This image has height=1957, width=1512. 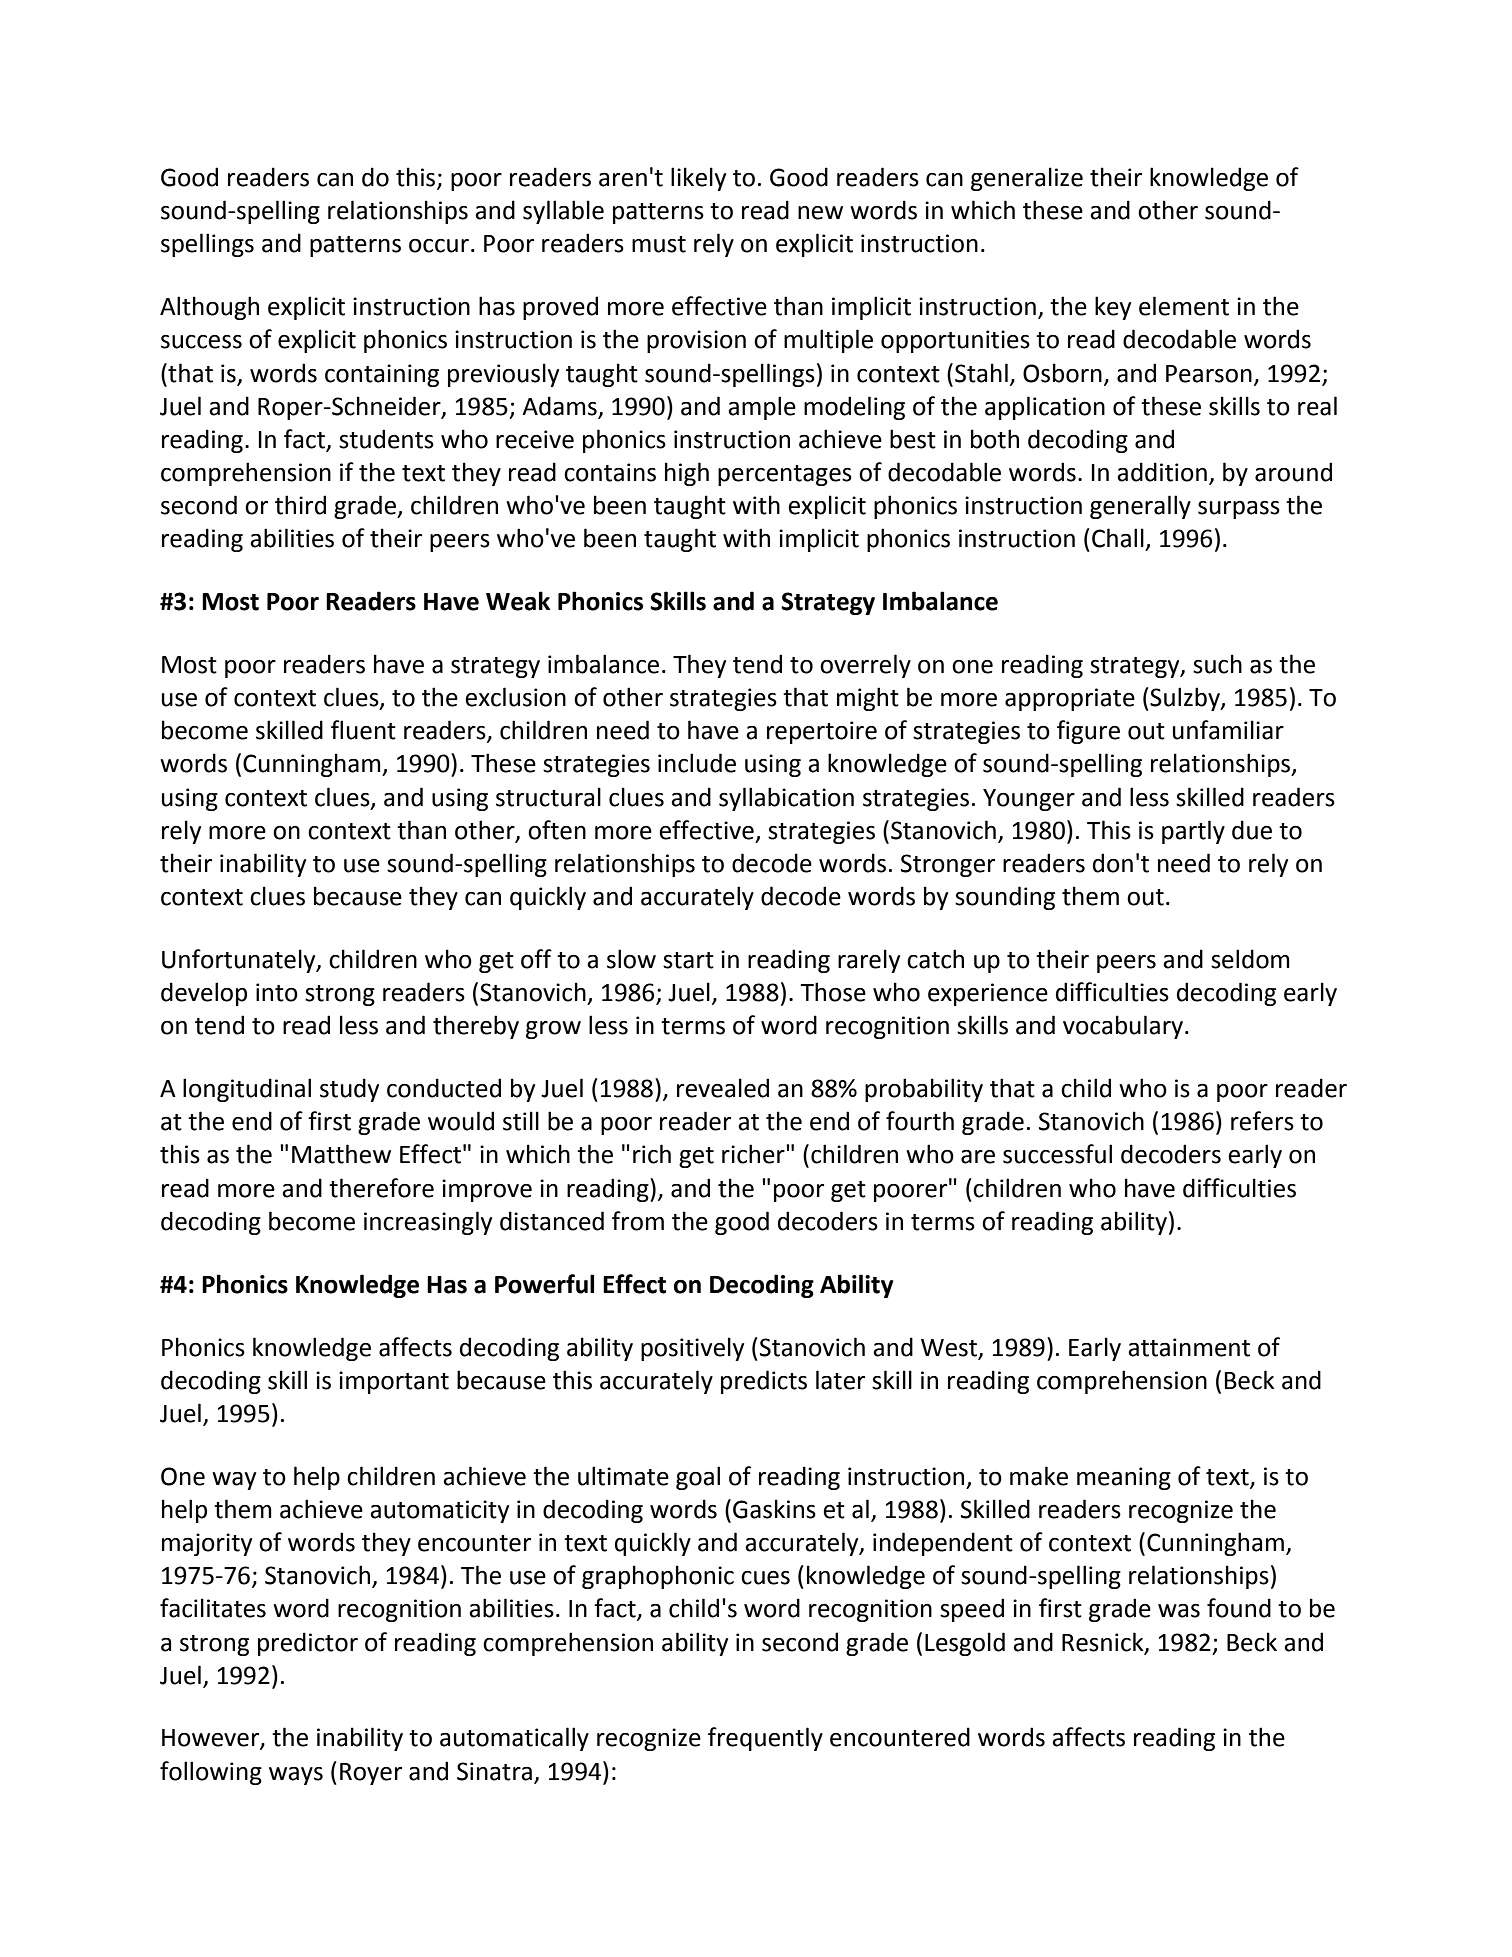 I want to click on include, so click(x=697, y=763).
